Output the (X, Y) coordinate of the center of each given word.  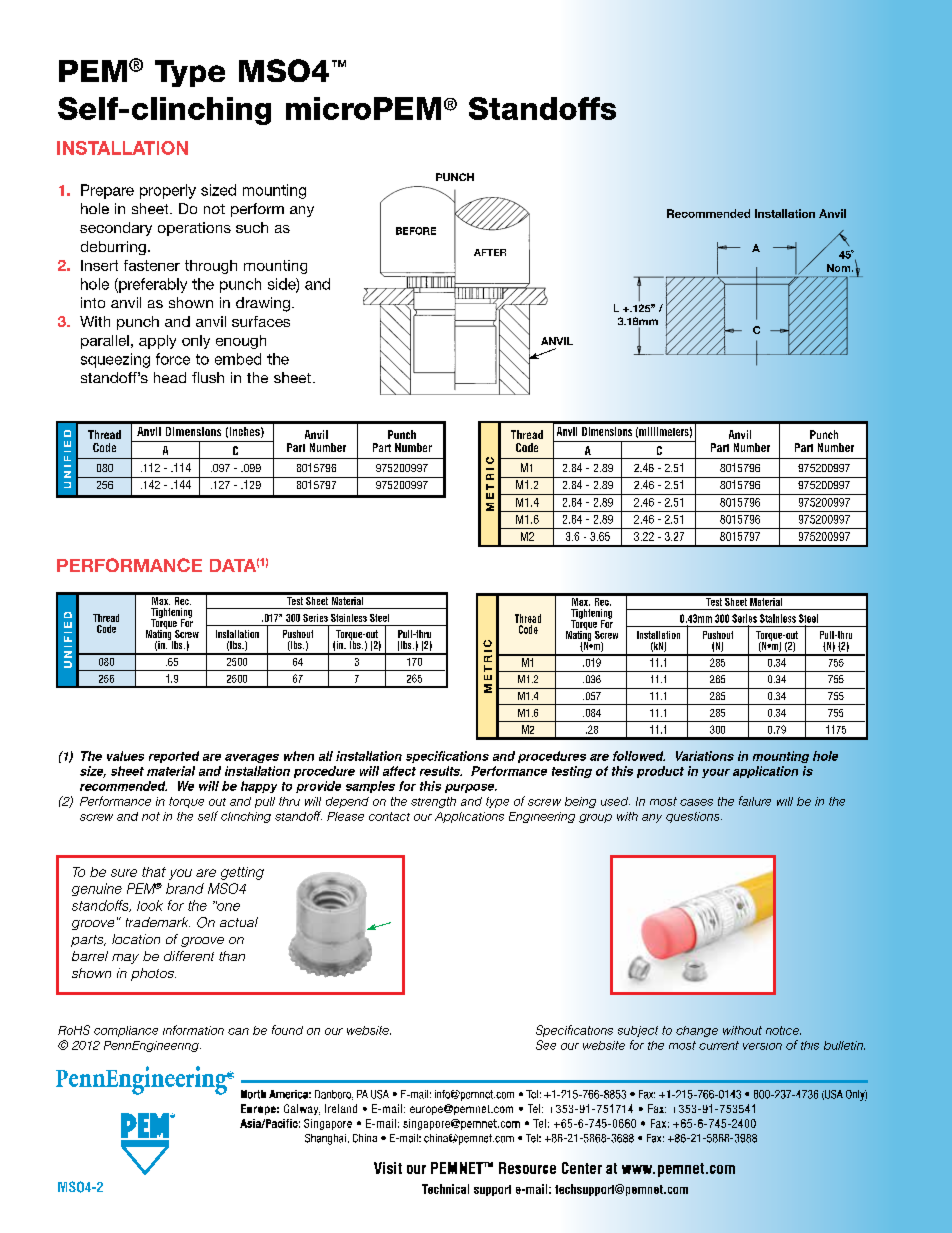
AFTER (490, 252)
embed (238, 359)
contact (389, 816)
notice (783, 1030)
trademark (158, 922)
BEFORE (416, 231)
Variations (705, 756)
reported (174, 757)
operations (194, 229)
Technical (445, 1189)
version (762, 1046)
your (716, 773)
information (193, 1030)
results (441, 771)
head (170, 377)
